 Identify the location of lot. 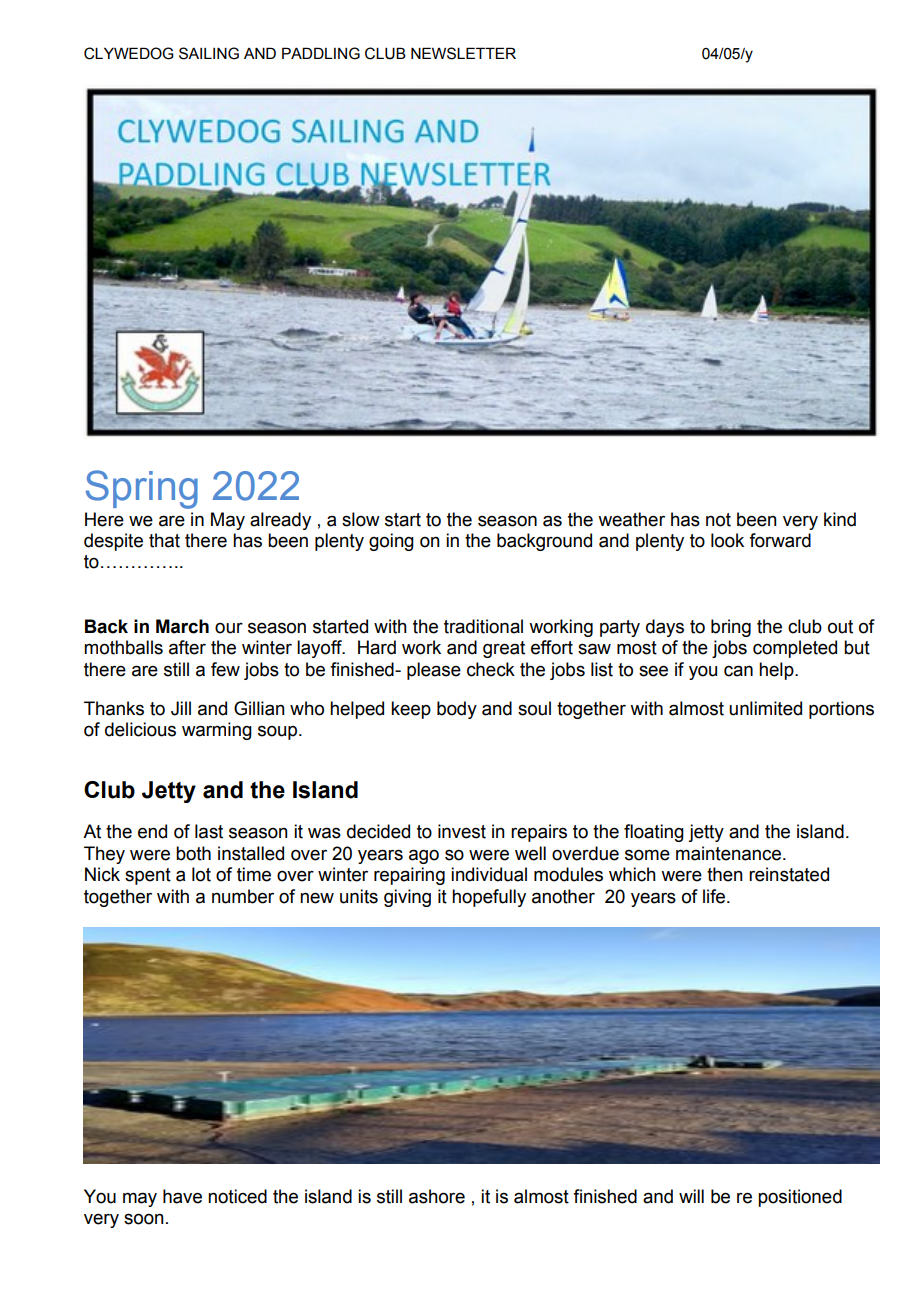
(201, 874).
